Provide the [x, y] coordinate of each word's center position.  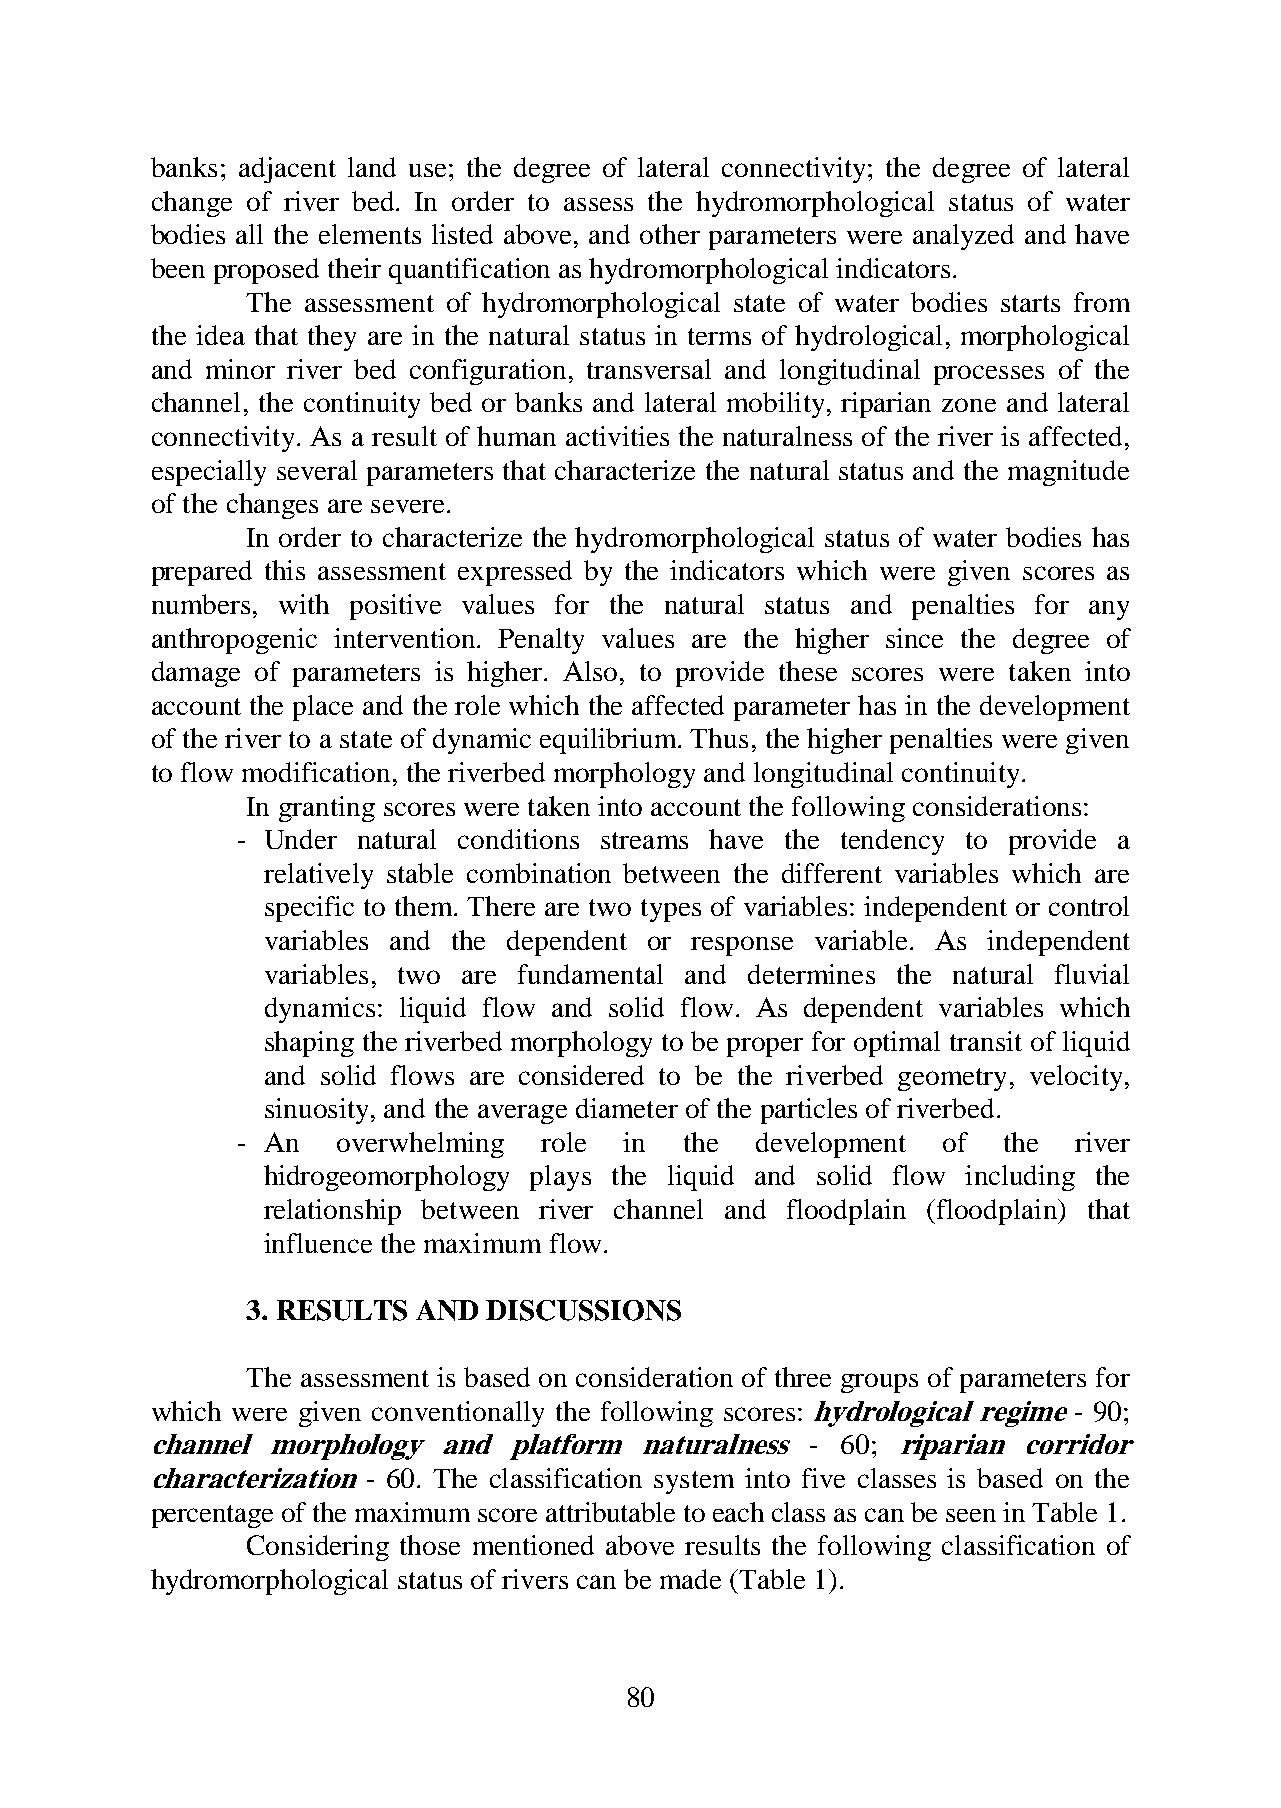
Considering [318, 1548]
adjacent [287, 170]
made [690, 1579]
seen [971, 1515]
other [670, 234]
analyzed [963, 237]
